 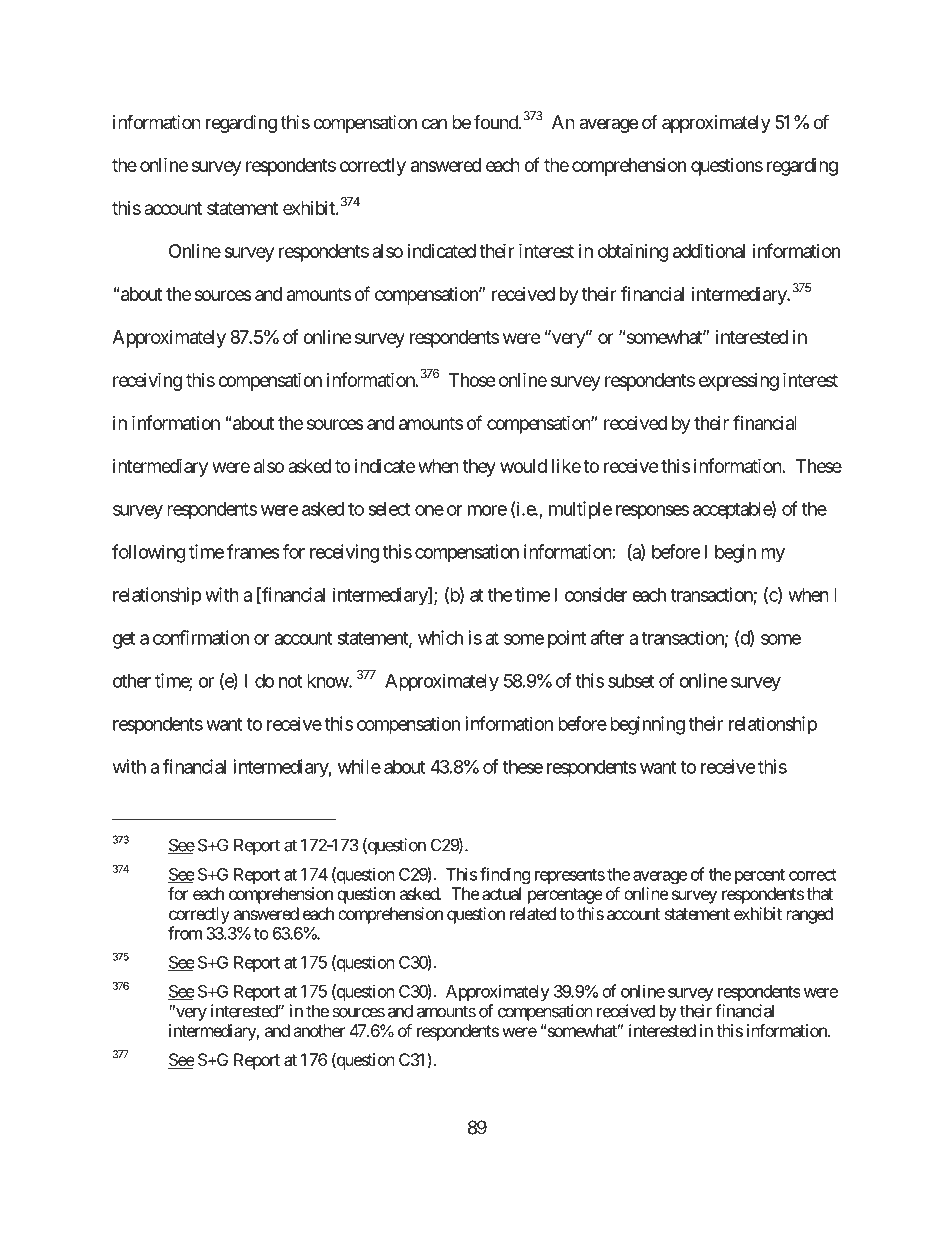 I want to click on obtaining, so click(x=633, y=252).
